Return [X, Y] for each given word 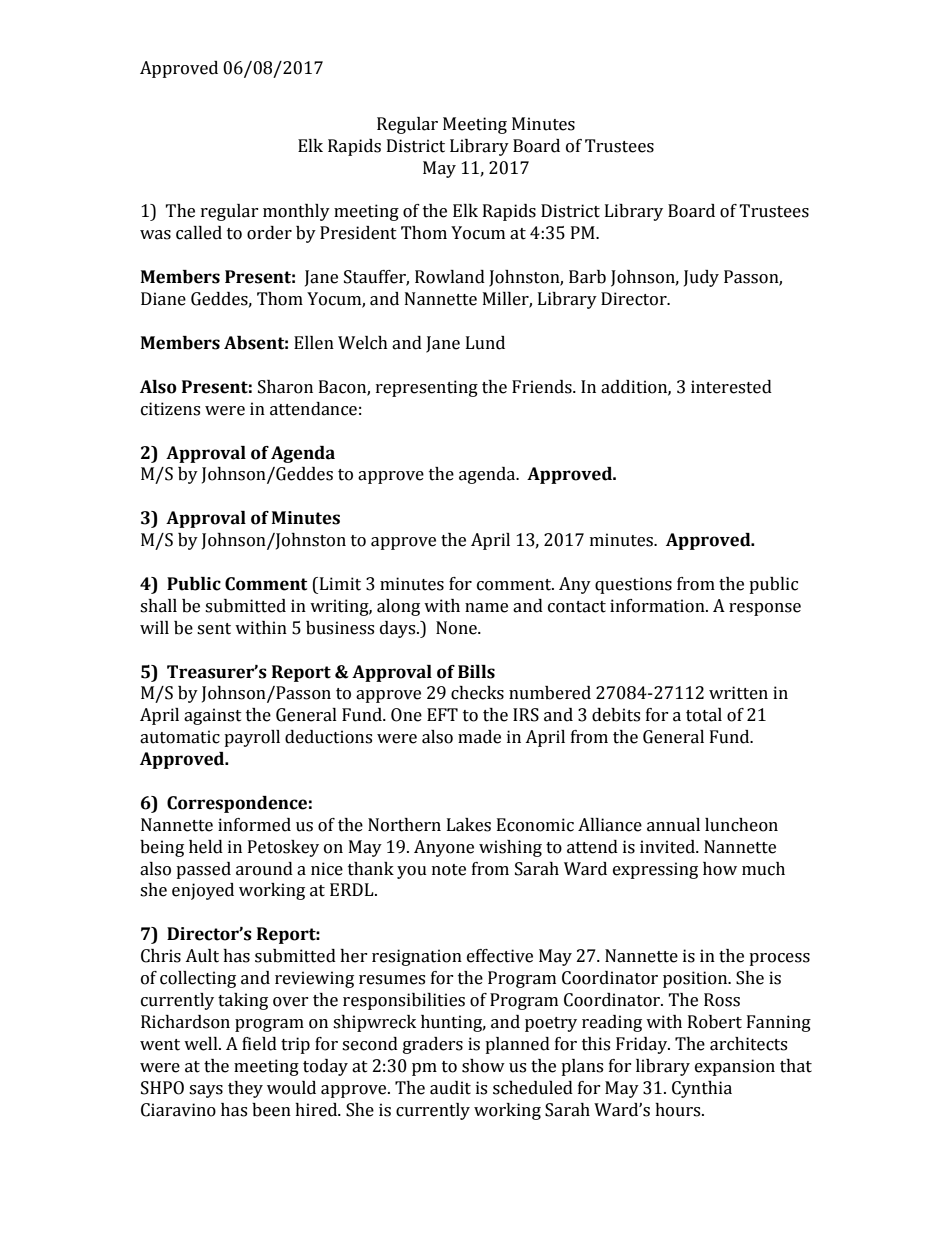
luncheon [741, 825]
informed [254, 825]
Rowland [450, 277]
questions [633, 585]
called [199, 233]
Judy [701, 278]
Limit [339, 584]
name [486, 608]
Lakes [469, 825]
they [245, 1089]
